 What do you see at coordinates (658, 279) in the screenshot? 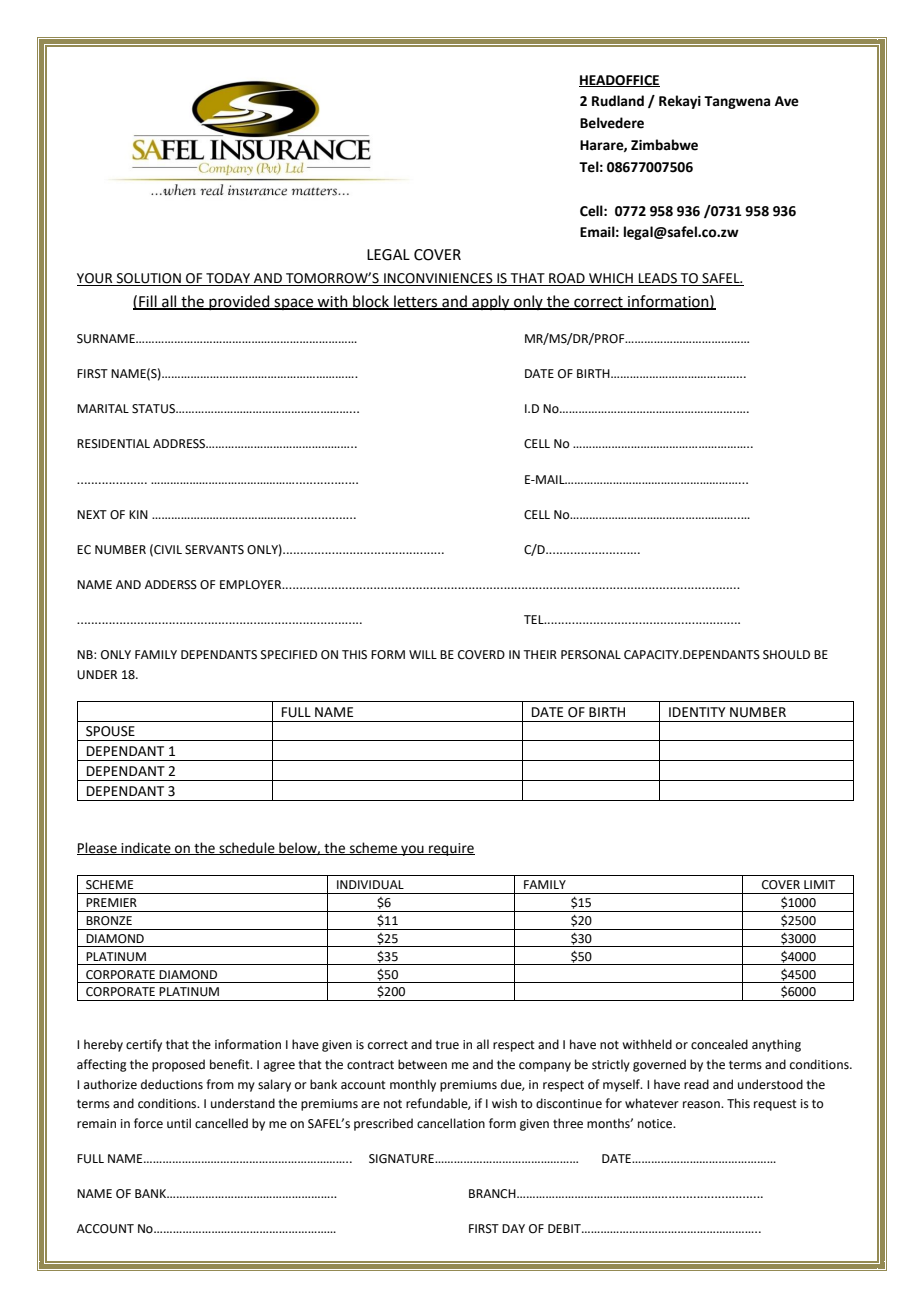
I see `LEADS` at bounding box center [658, 279].
